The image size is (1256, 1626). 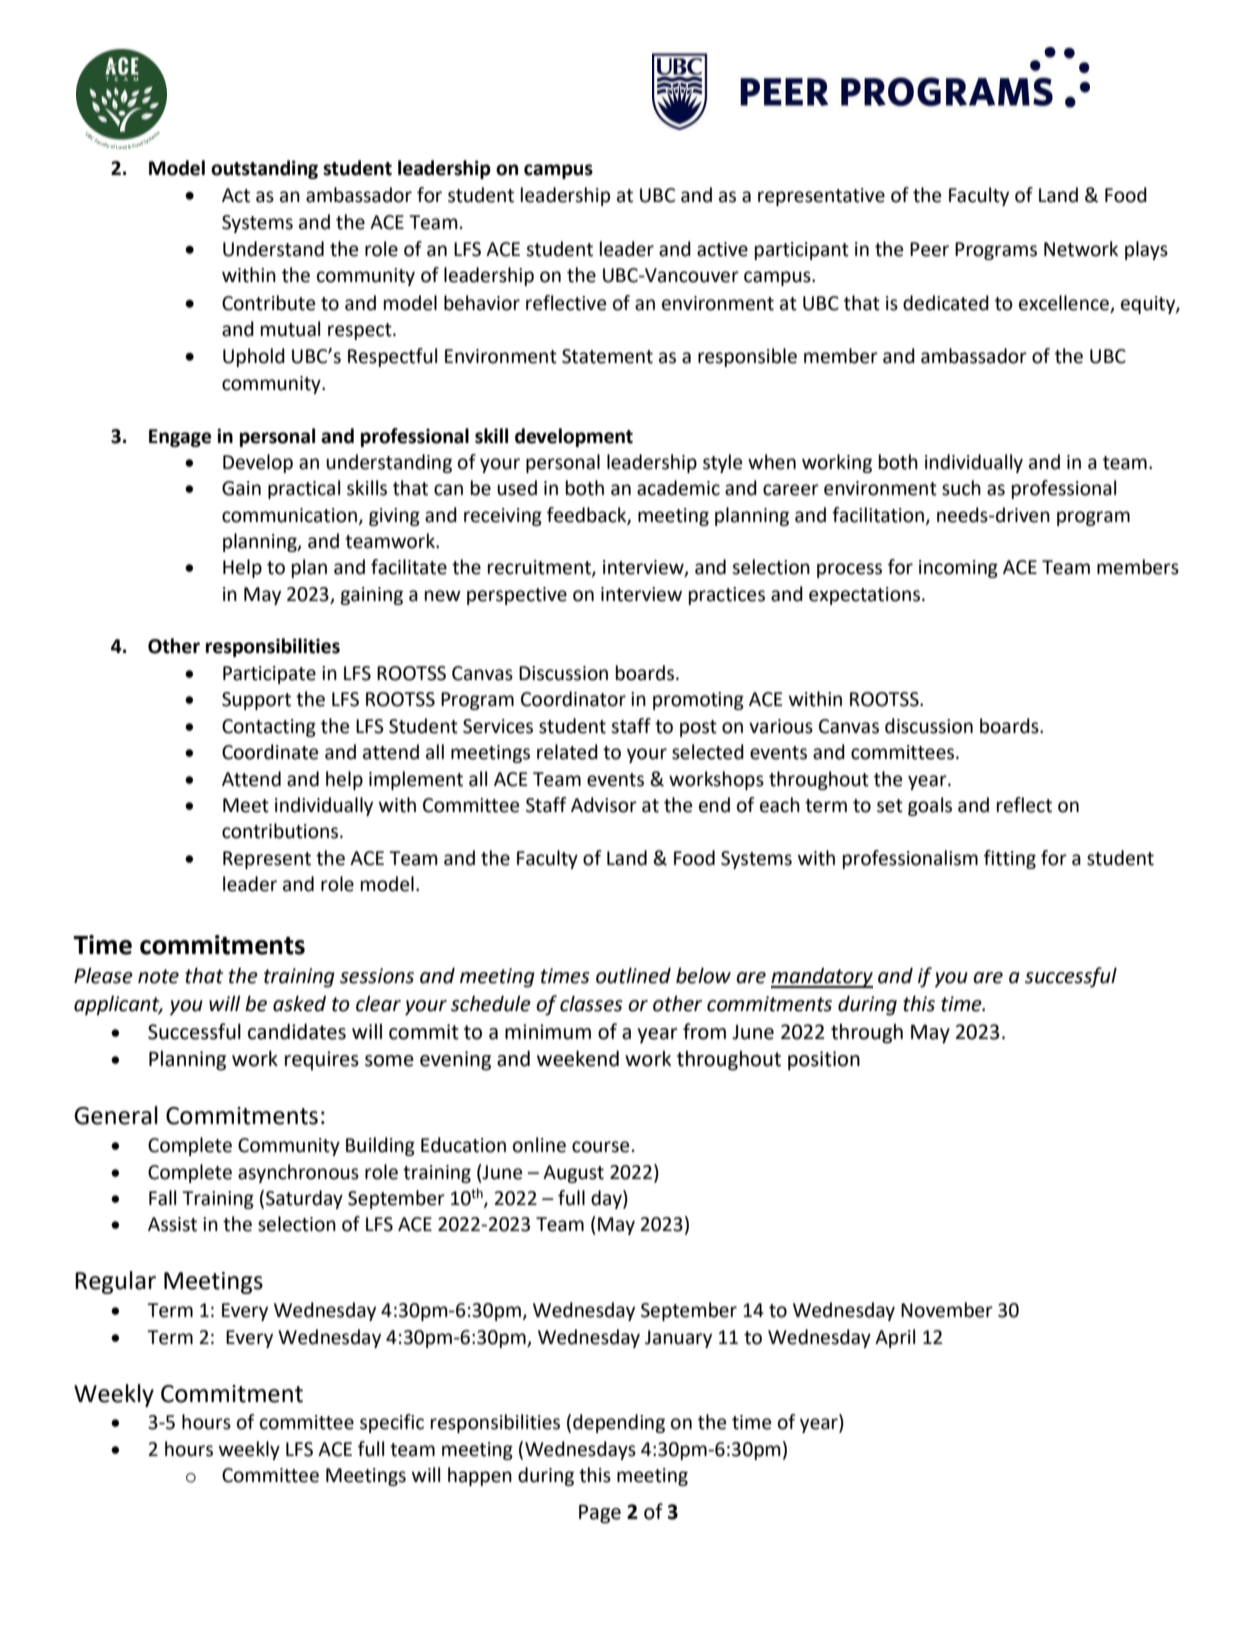 What do you see at coordinates (1010, 859) in the screenshot?
I see `fitting` at bounding box center [1010, 859].
